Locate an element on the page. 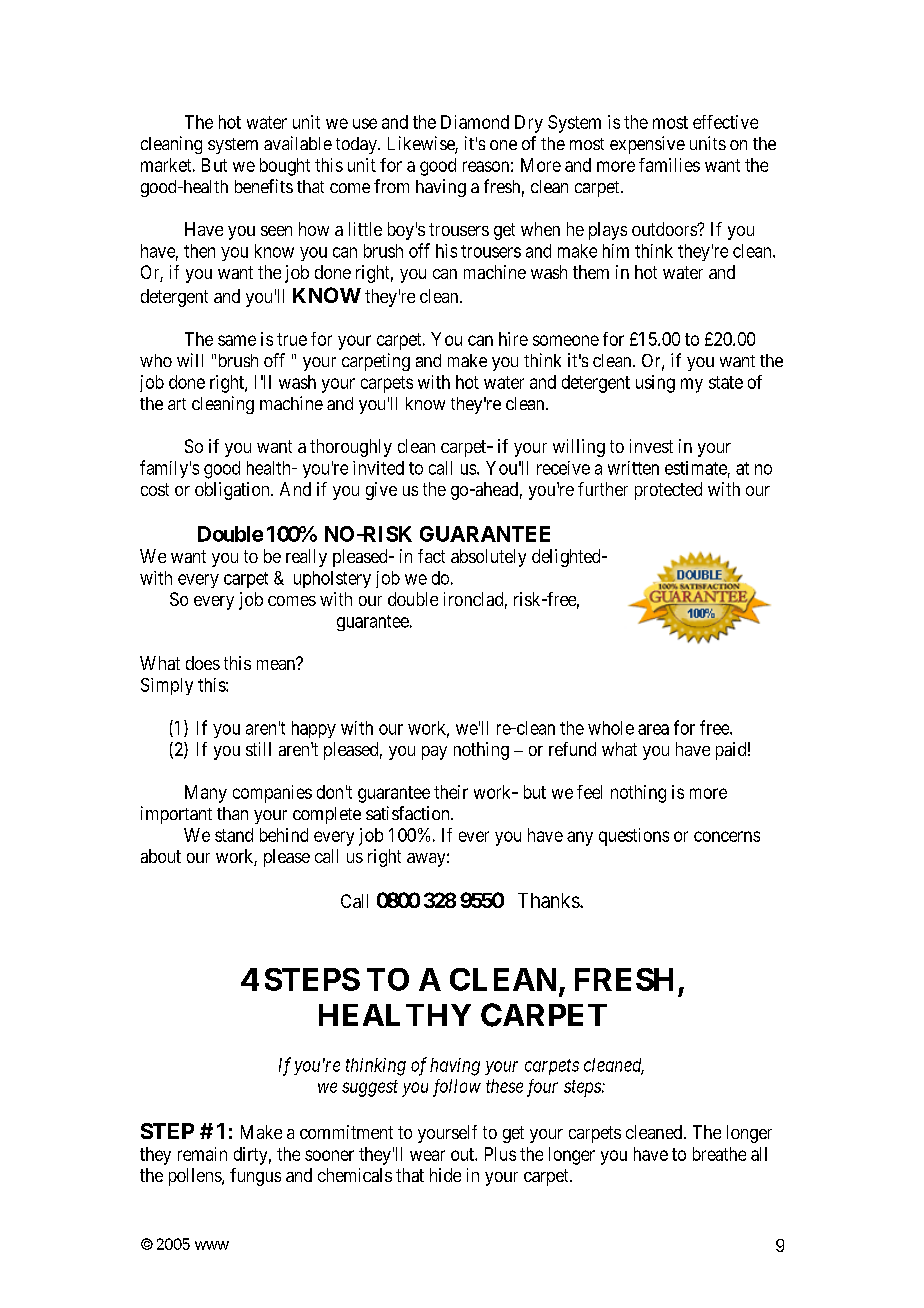 The height and width of the image is (1308, 924). hire is located at coordinates (513, 339).
